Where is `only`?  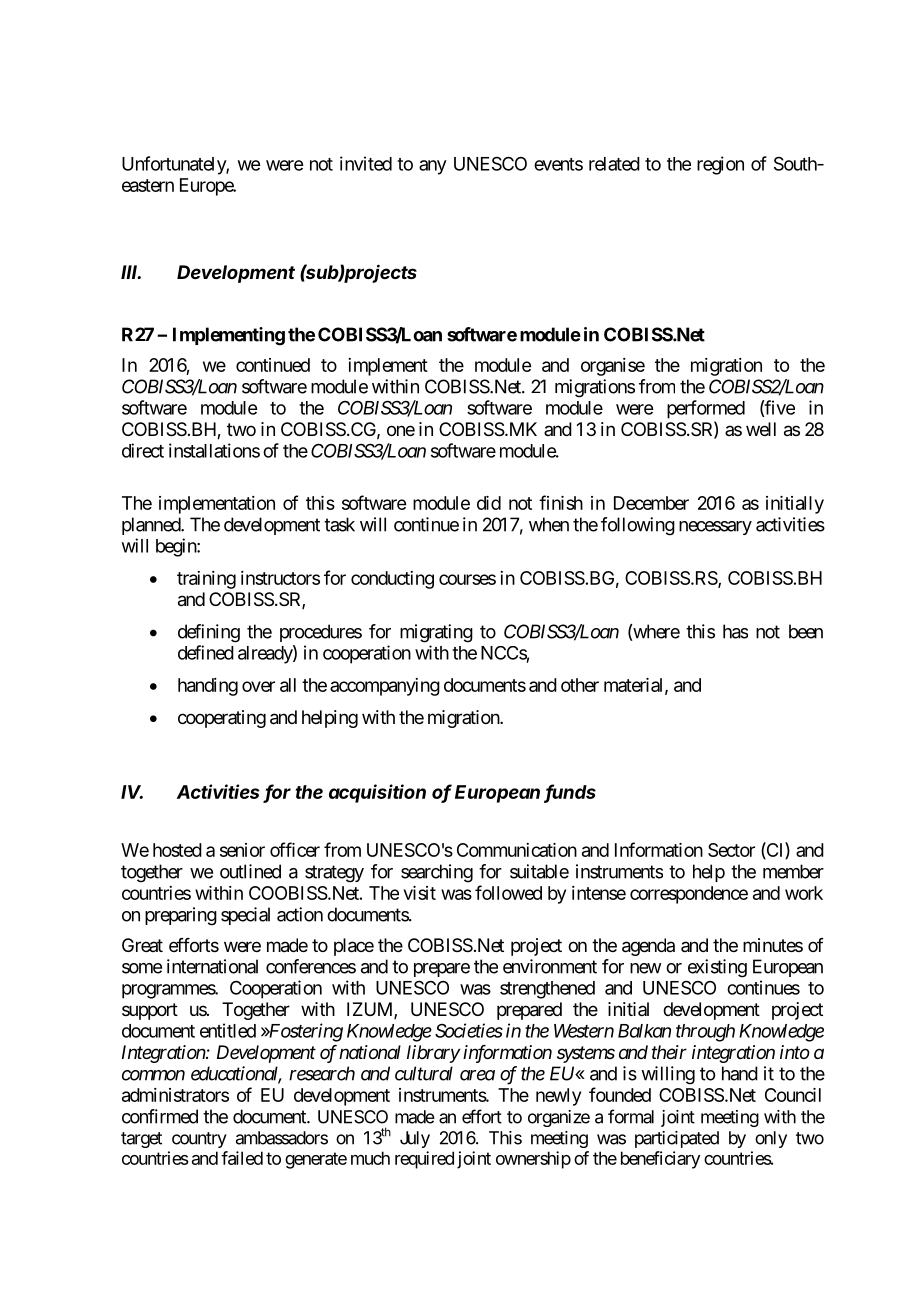
only is located at coordinates (771, 1139).
